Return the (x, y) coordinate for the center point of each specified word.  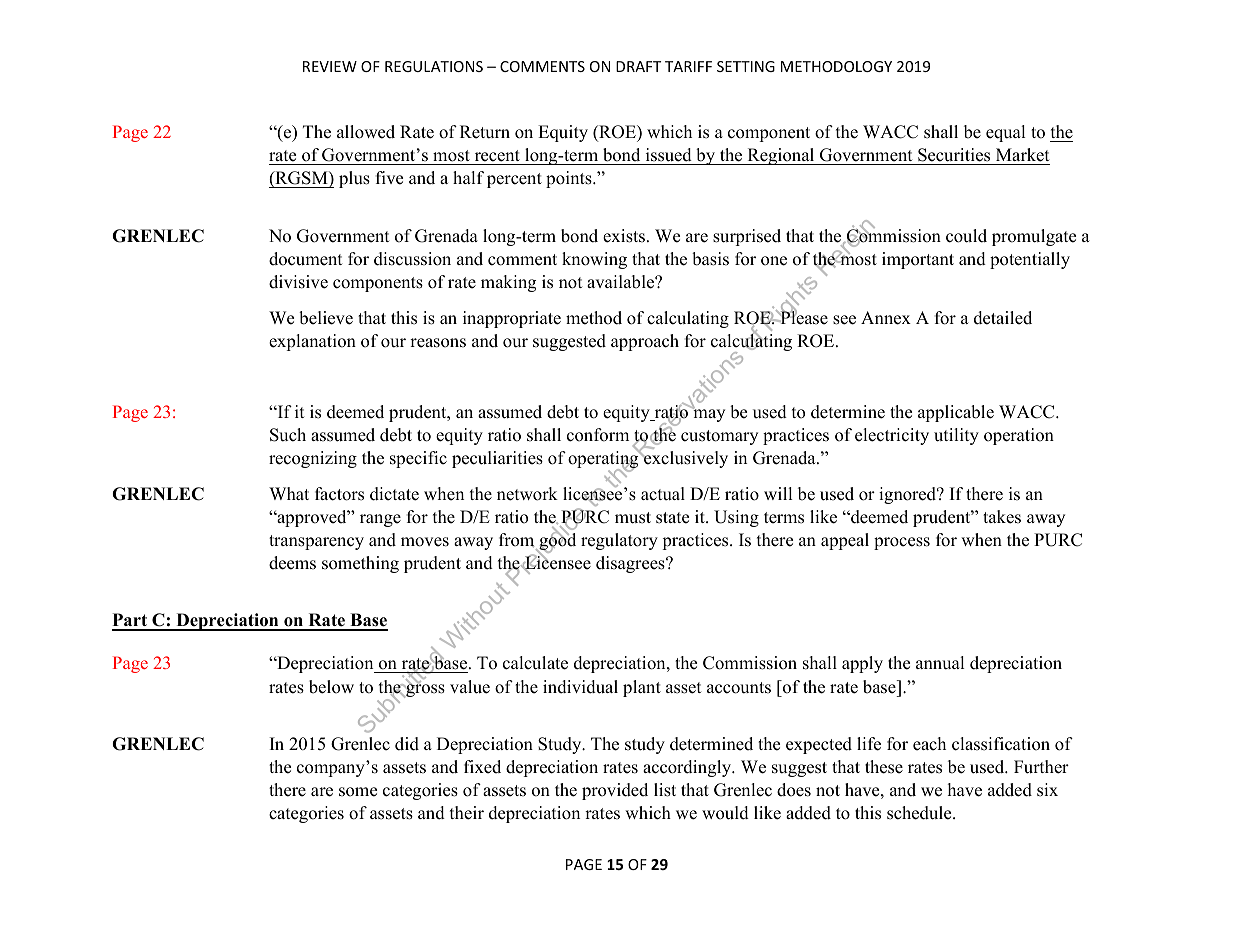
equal (1006, 133)
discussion (412, 259)
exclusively (685, 459)
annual (940, 663)
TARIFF (688, 66)
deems (292, 563)
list (665, 790)
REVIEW (330, 66)
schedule (920, 813)
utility (956, 436)
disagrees (631, 564)
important (918, 260)
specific (418, 459)
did (407, 744)
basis (710, 259)
